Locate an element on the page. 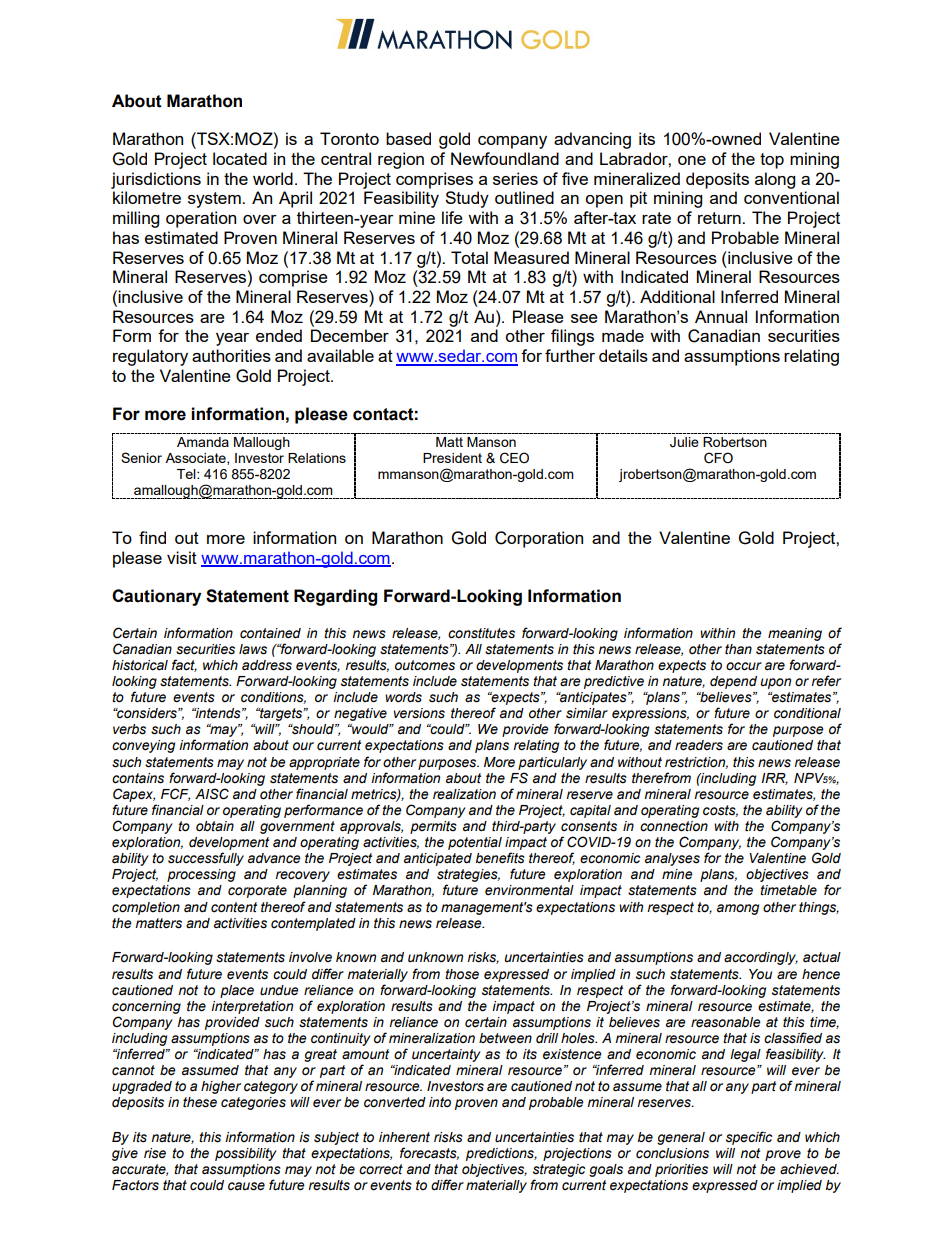 The height and width of the image is (1233, 952). Newfoundland is located at coordinates (505, 158).
